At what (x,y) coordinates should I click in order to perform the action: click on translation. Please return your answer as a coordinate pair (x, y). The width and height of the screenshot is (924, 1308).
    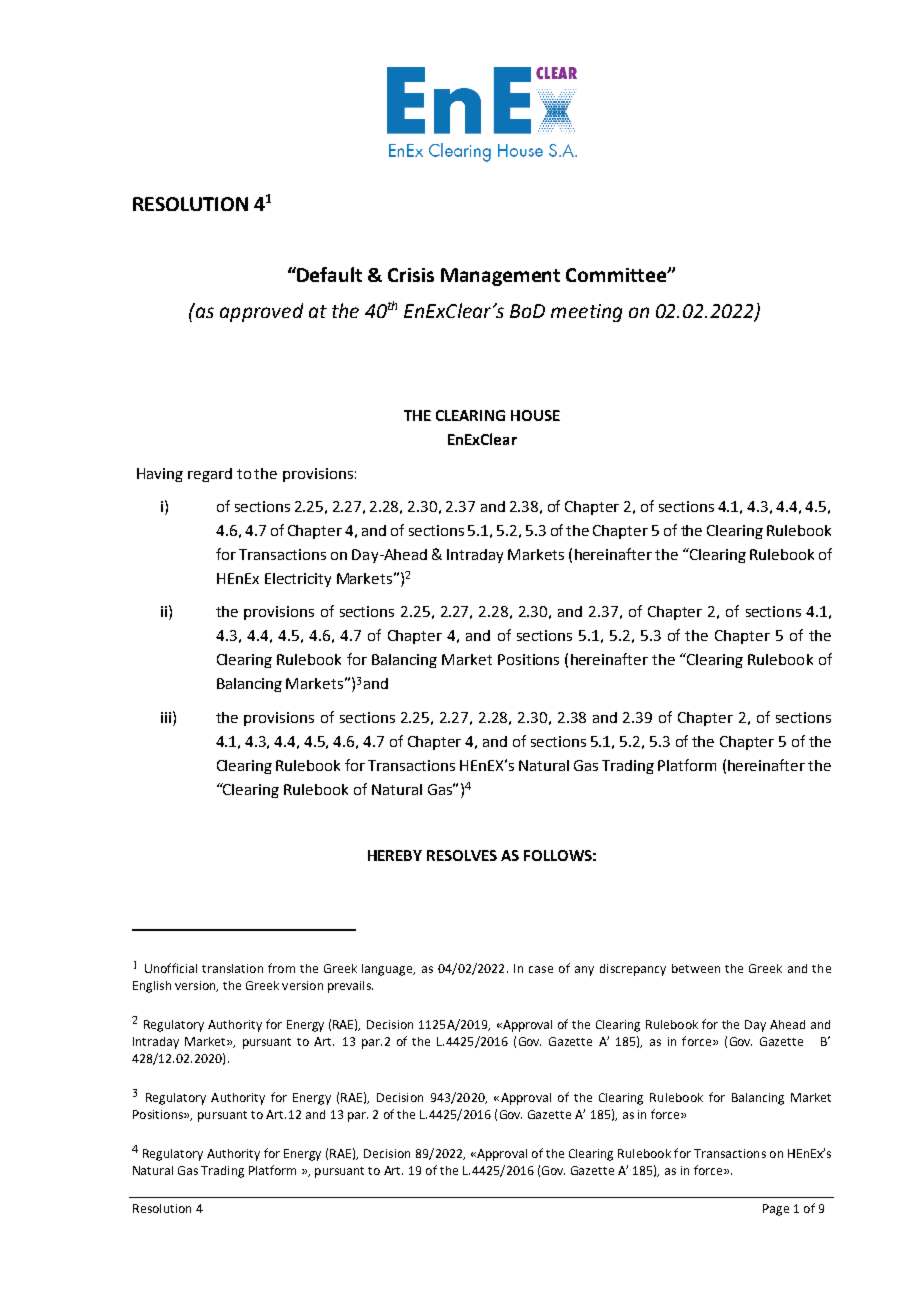
    Looking at the image, I should click on (232, 968).
